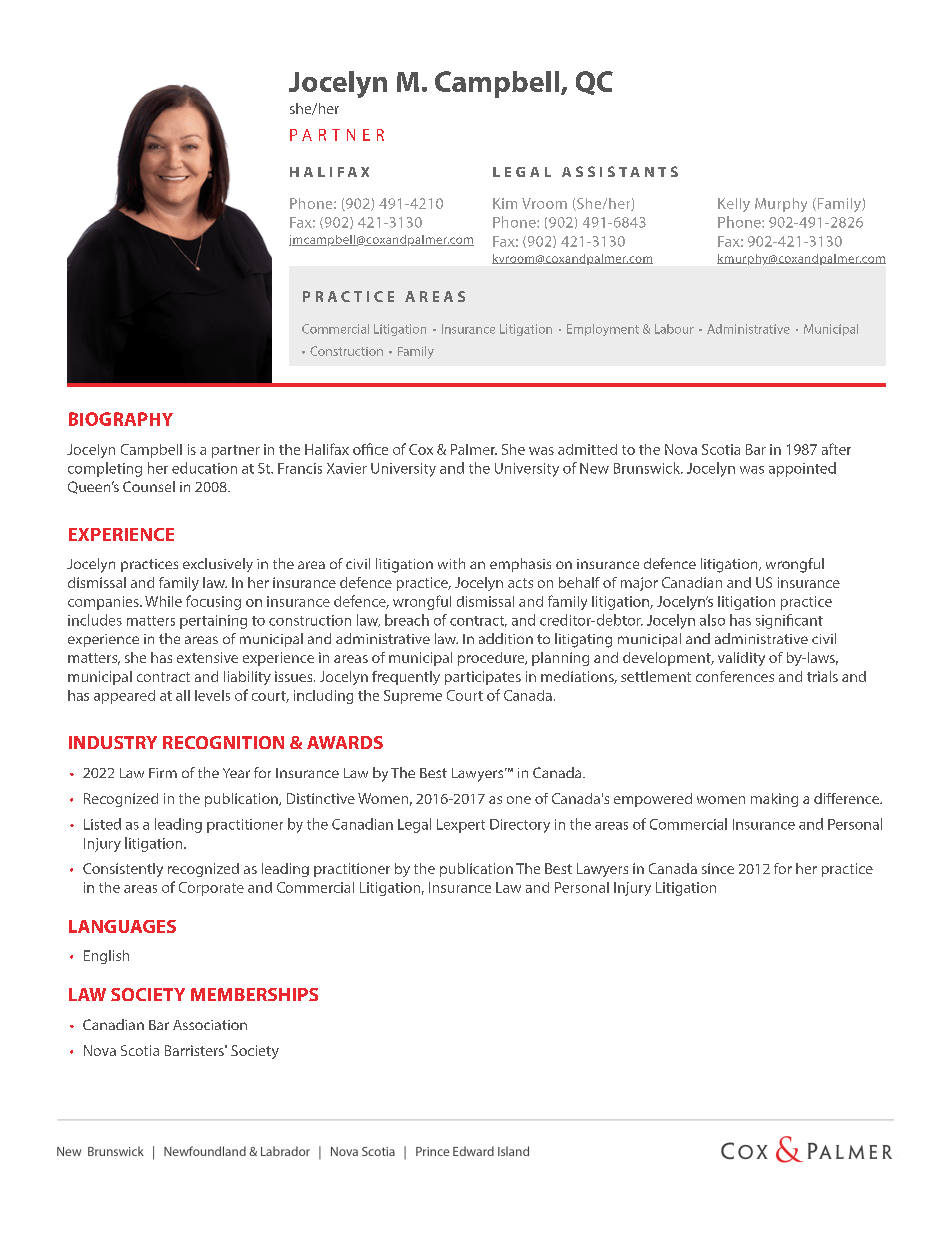 This image has height=1233, width=952. What do you see at coordinates (734, 205) in the image?
I see `Kelly` at bounding box center [734, 205].
